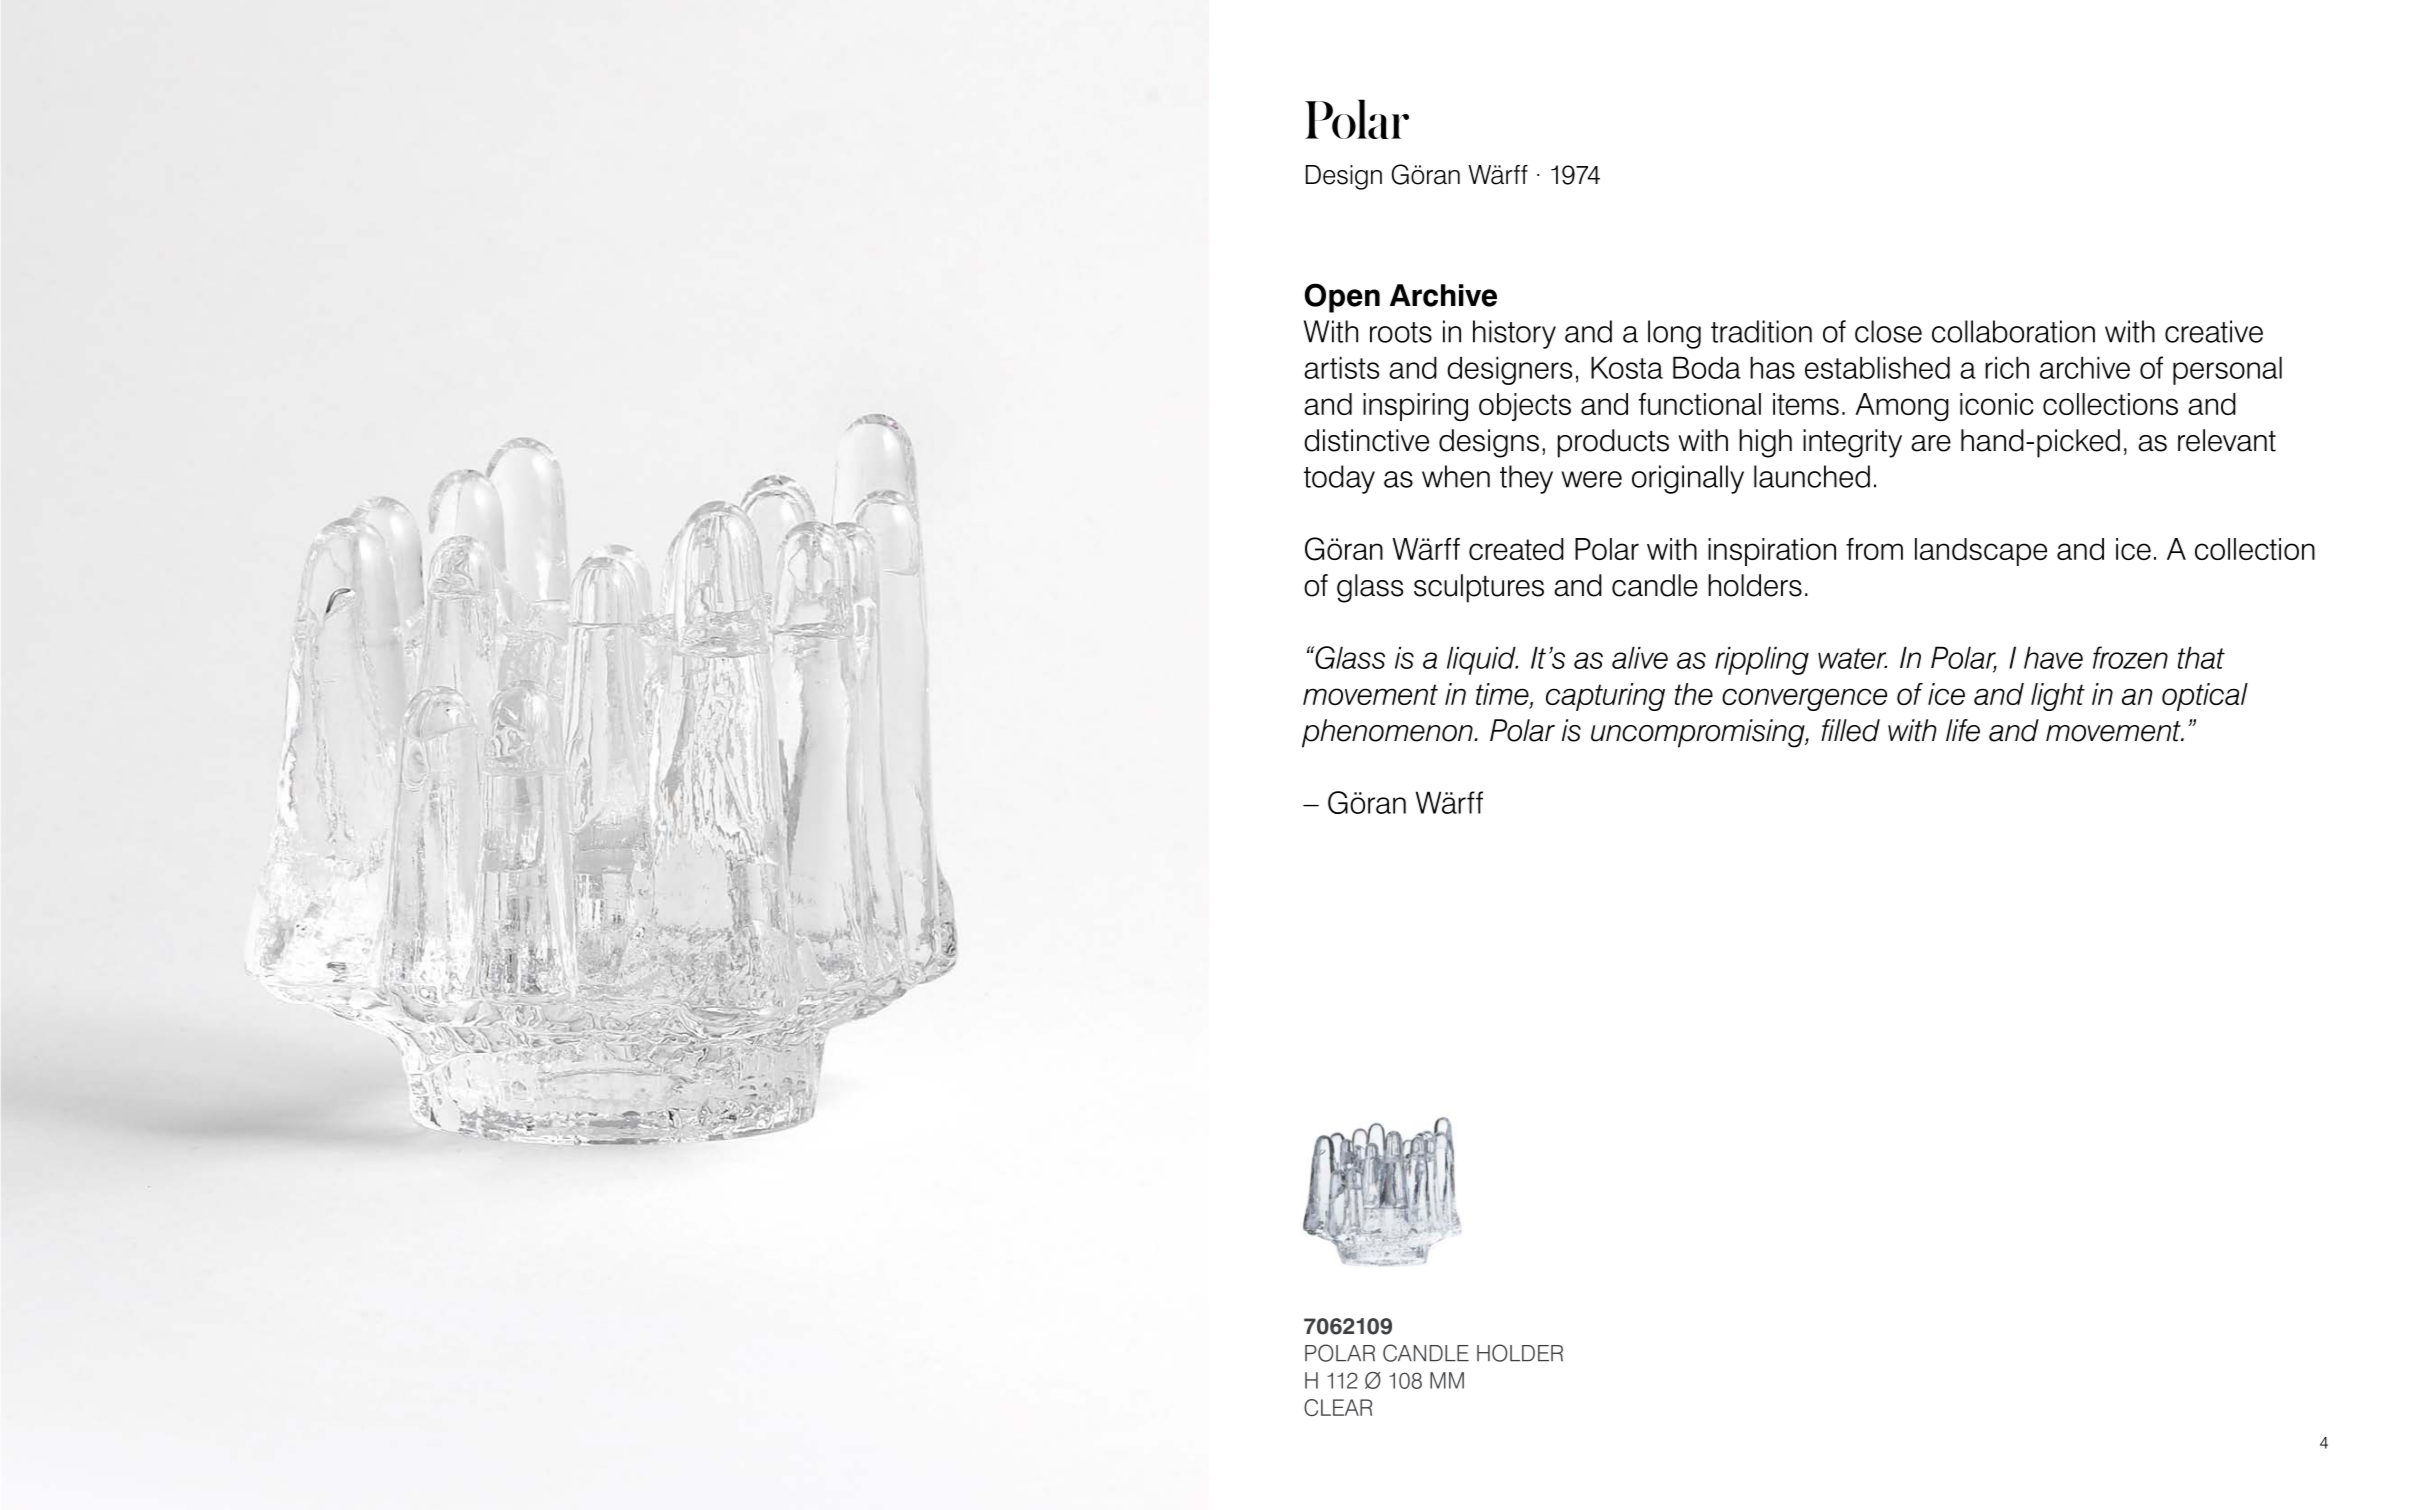 Image resolution: width=2417 pixels, height=1510 pixels. I want to click on convergence, so click(1804, 699).
